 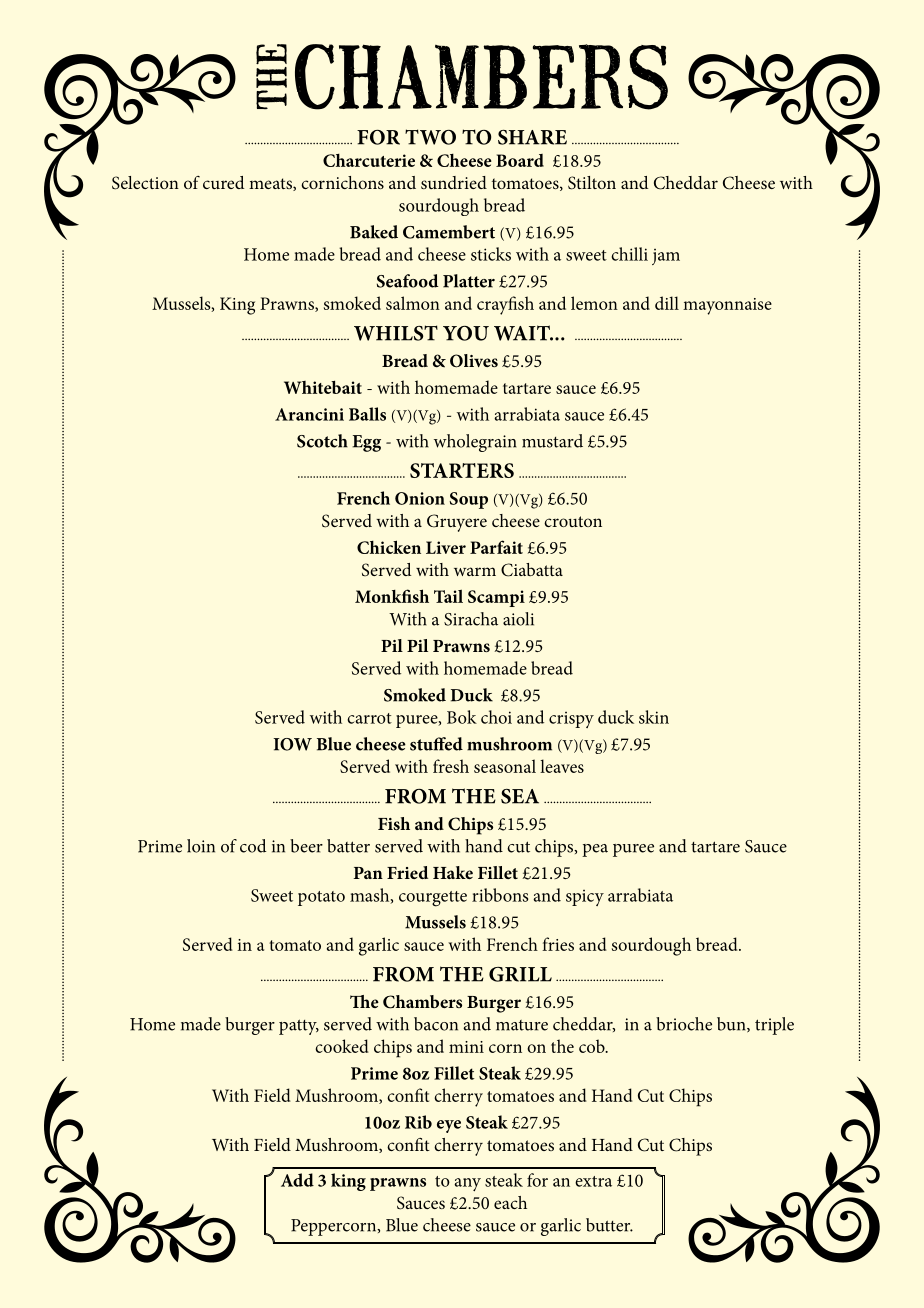 I want to click on loin, so click(x=201, y=846).
